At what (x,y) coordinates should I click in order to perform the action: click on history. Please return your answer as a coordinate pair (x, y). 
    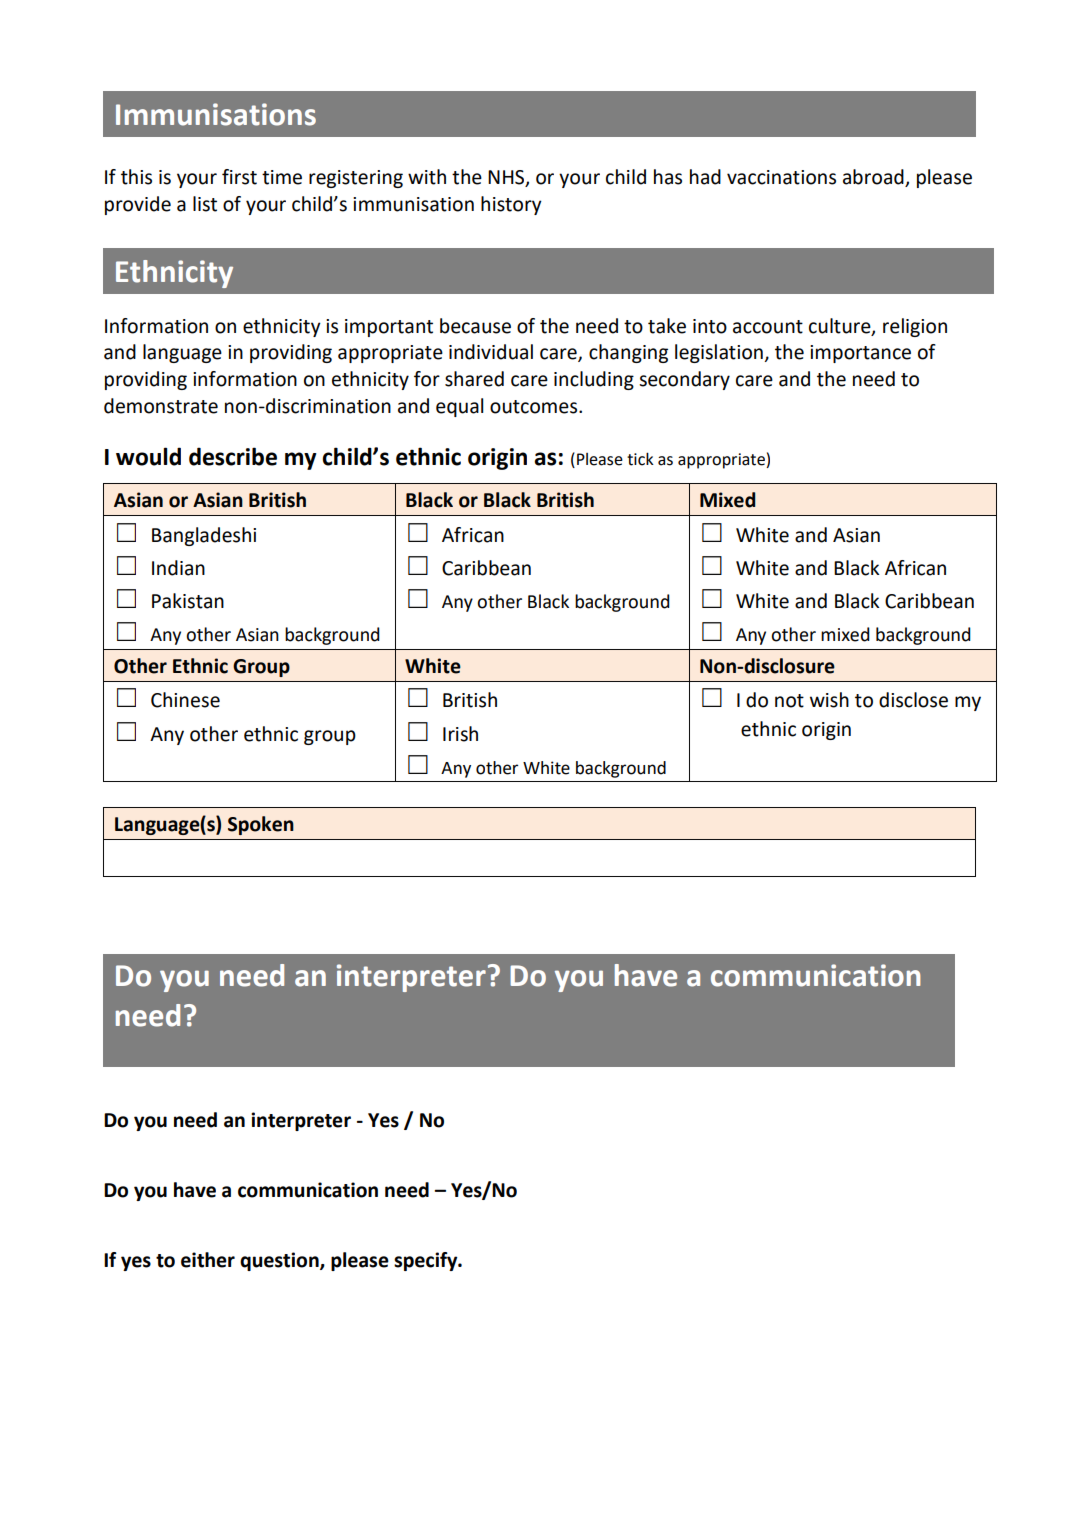
    Looking at the image, I should click on (511, 205).
